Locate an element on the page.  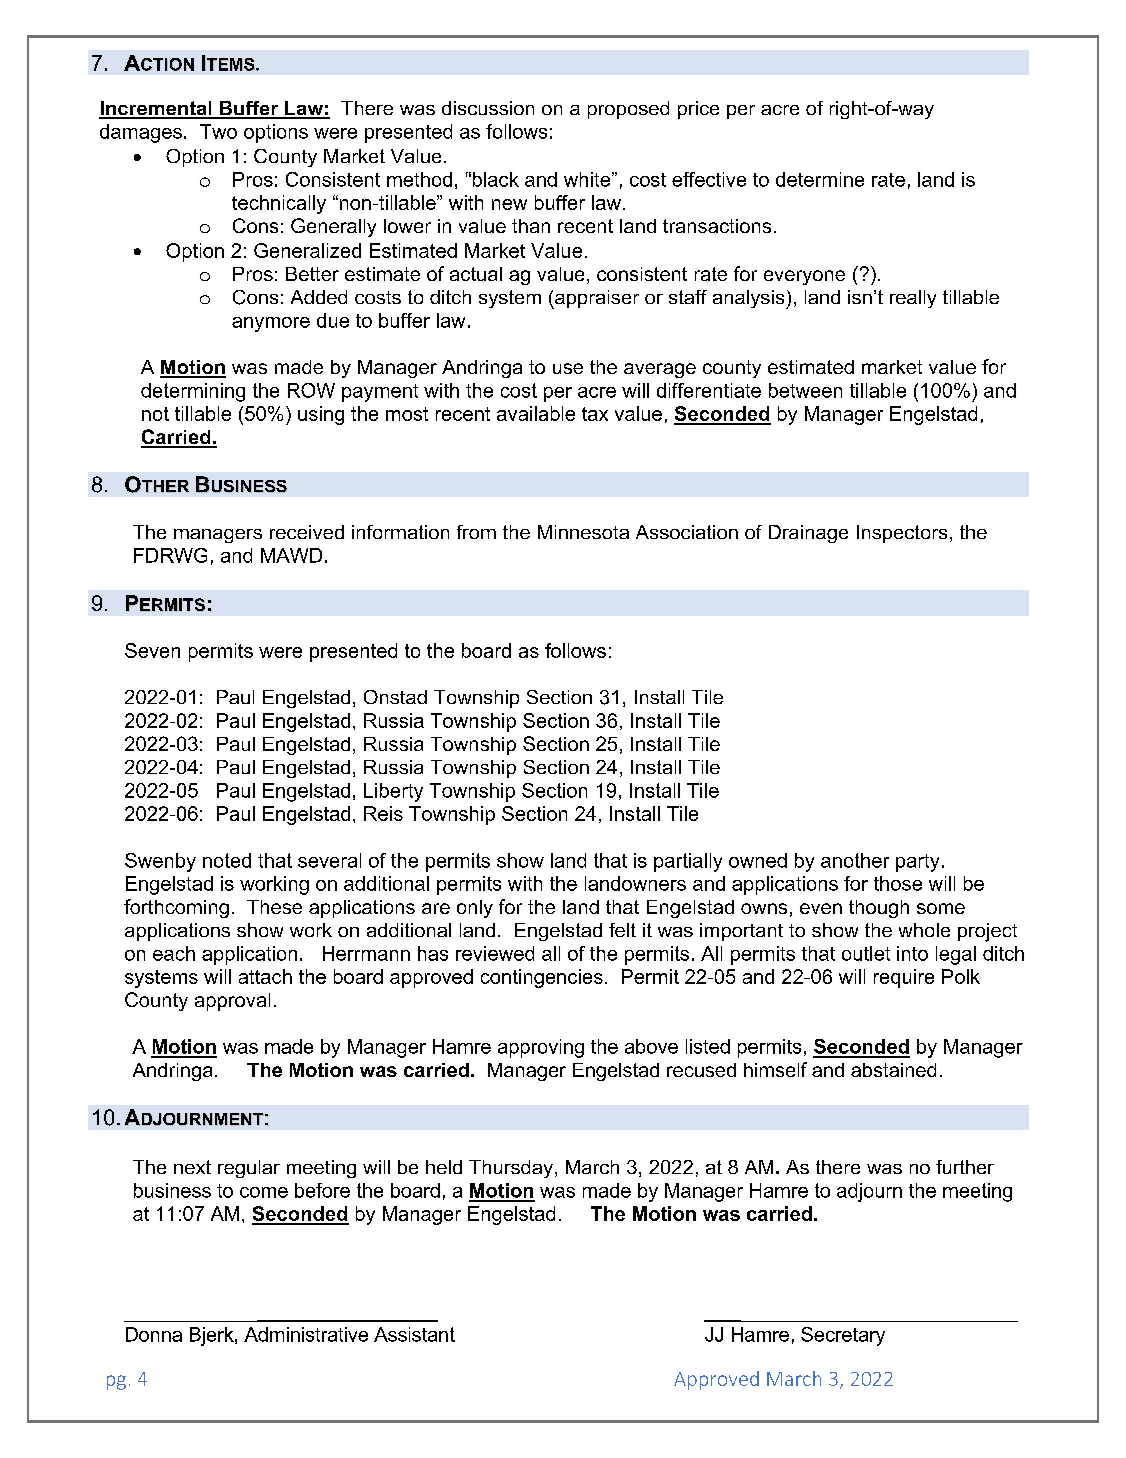
contingencies is located at coordinates (542, 978).
